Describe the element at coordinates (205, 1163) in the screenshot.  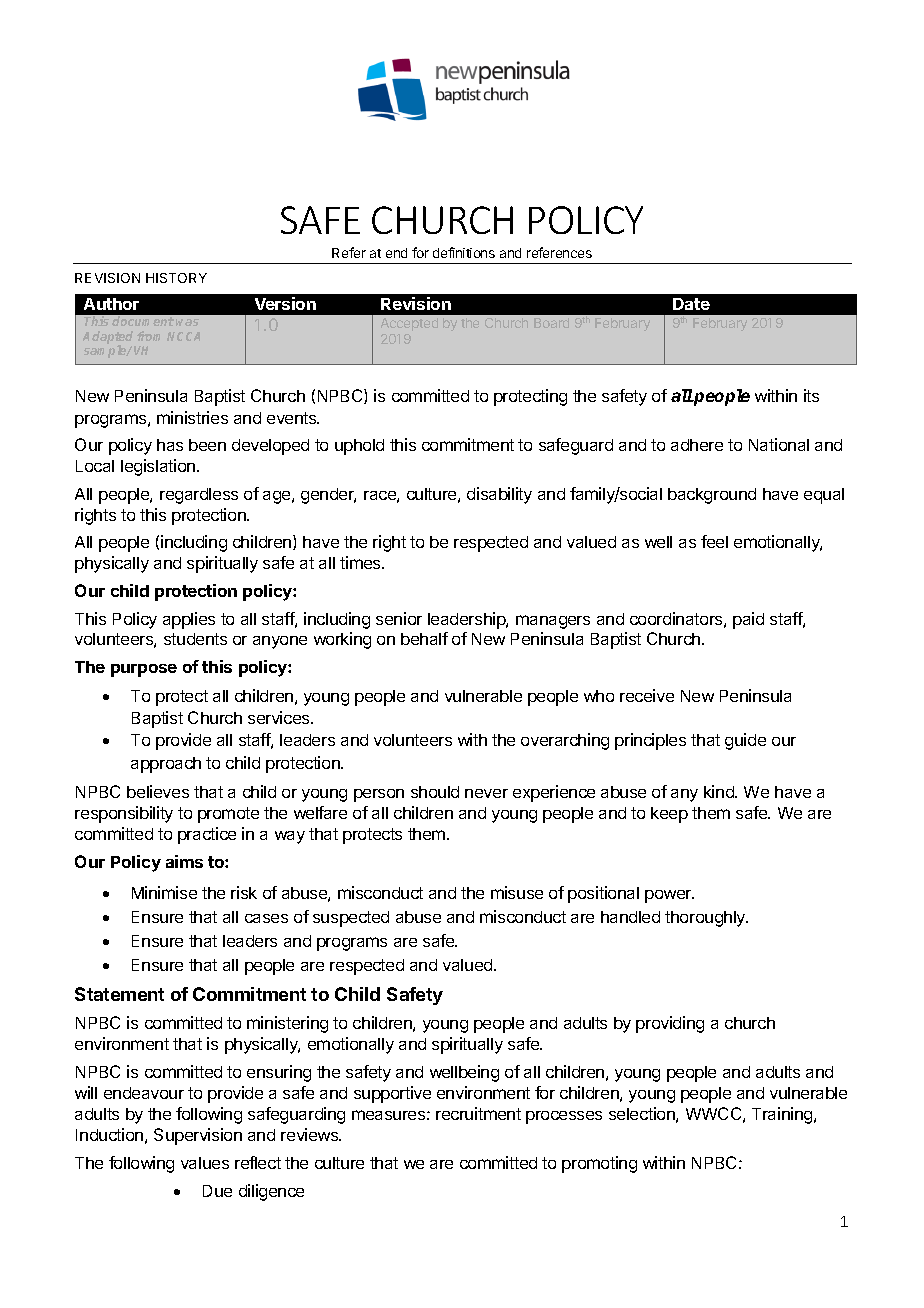
I see `values` at that location.
